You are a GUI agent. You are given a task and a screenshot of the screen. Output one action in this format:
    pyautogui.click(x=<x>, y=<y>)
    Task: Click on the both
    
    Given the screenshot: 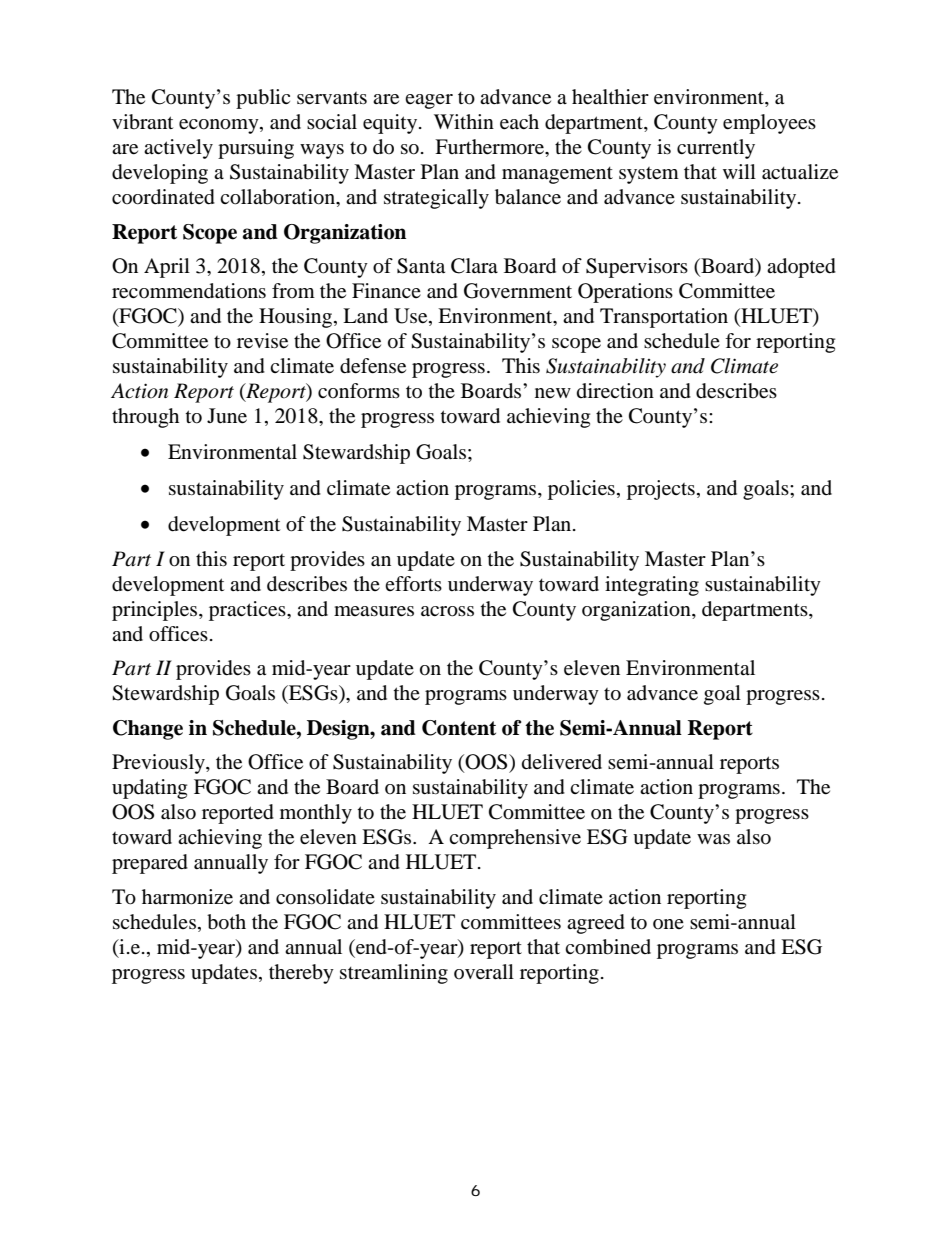 What is the action you would take?
    pyautogui.click(x=226, y=922)
